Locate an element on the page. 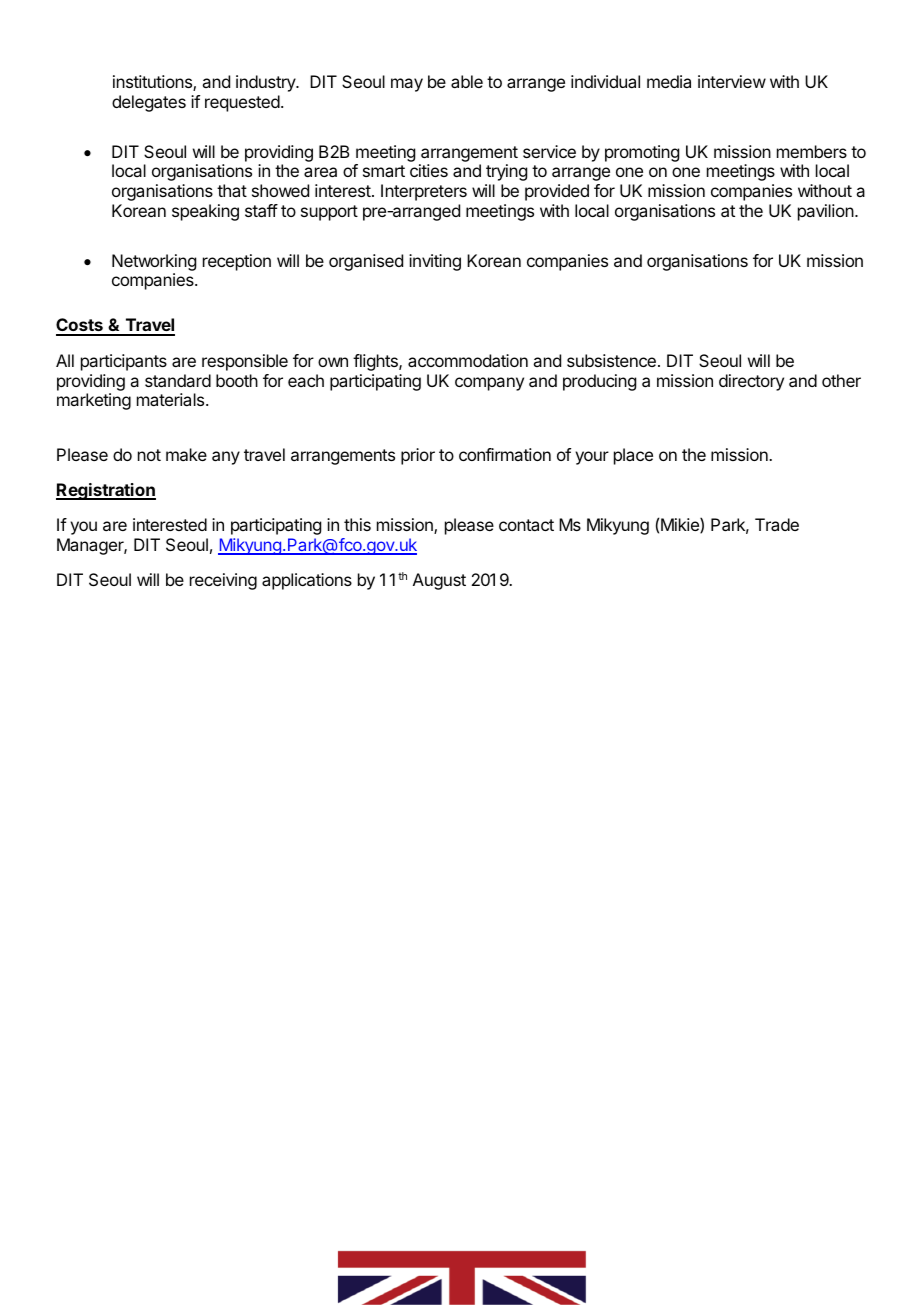 The width and height of the page is (924, 1308). August is located at coordinates (439, 581).
